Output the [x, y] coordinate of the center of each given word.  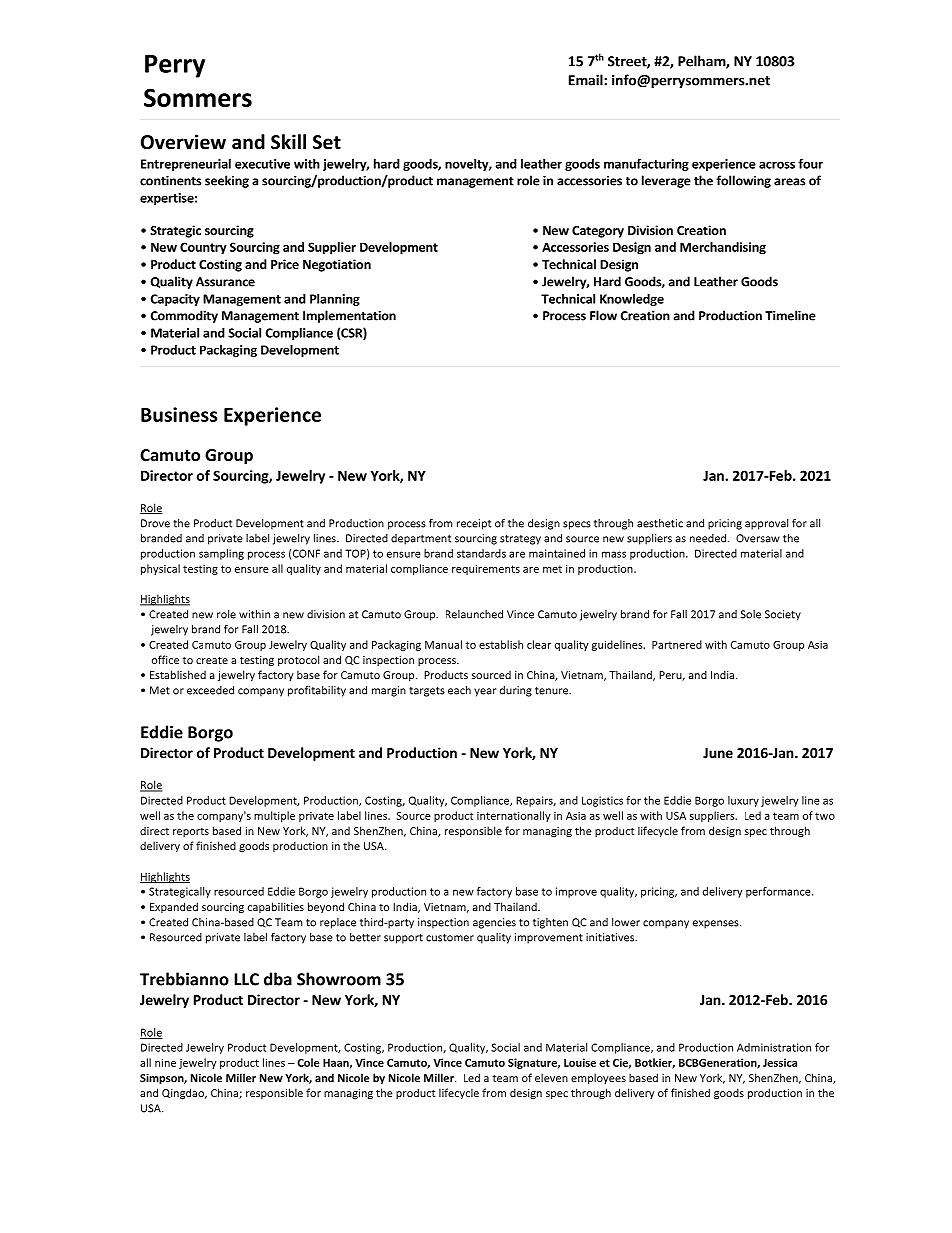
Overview [183, 142]
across [777, 165]
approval [766, 524]
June [718, 753]
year [485, 692]
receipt [474, 524]
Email [587, 80]
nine [165, 1063]
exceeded [210, 690]
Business [179, 414]
